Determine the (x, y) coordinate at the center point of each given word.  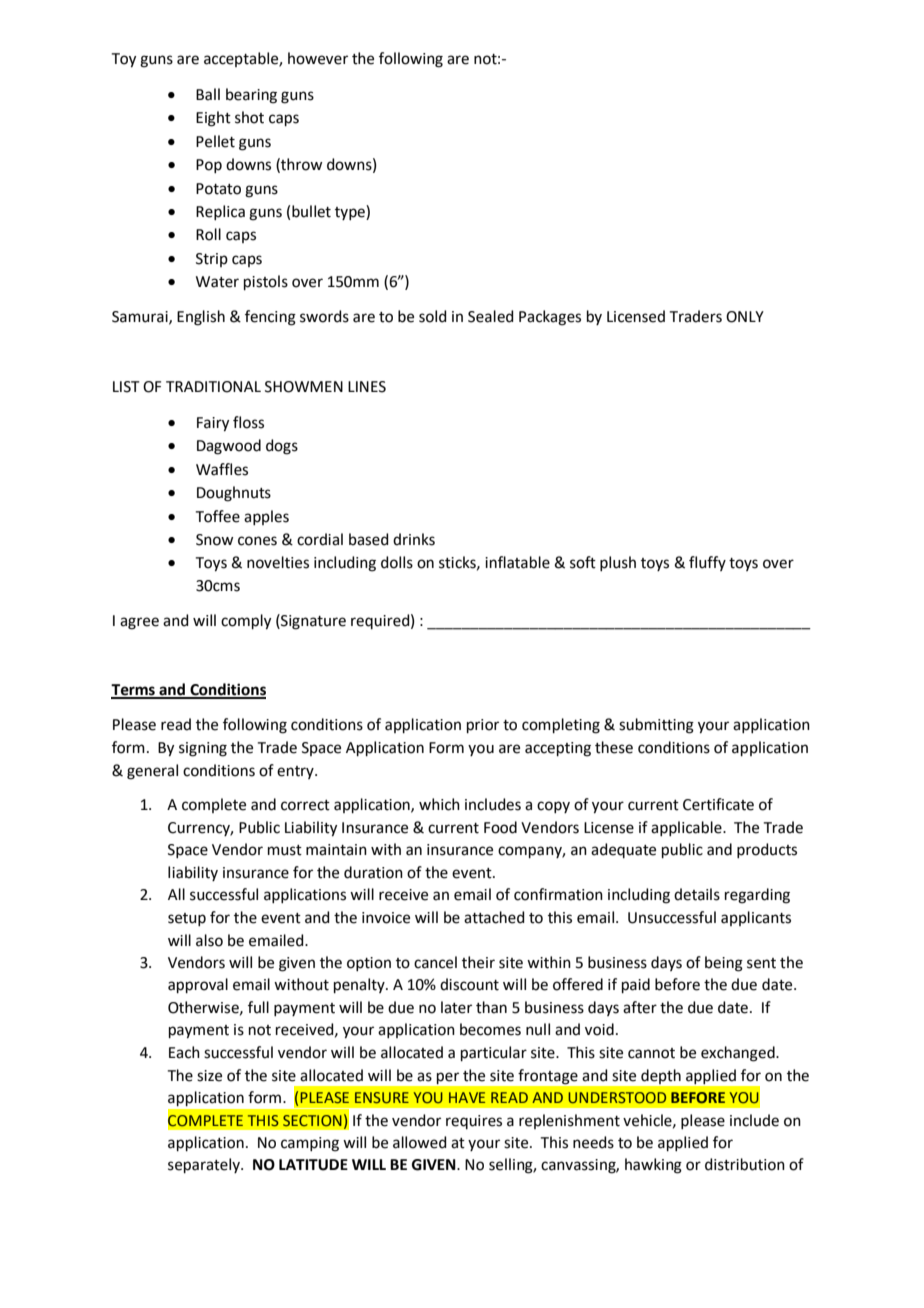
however (318, 58)
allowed (420, 1142)
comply (246, 622)
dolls (397, 562)
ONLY (745, 317)
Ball (208, 94)
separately (205, 1165)
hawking (653, 1166)
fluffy (707, 563)
